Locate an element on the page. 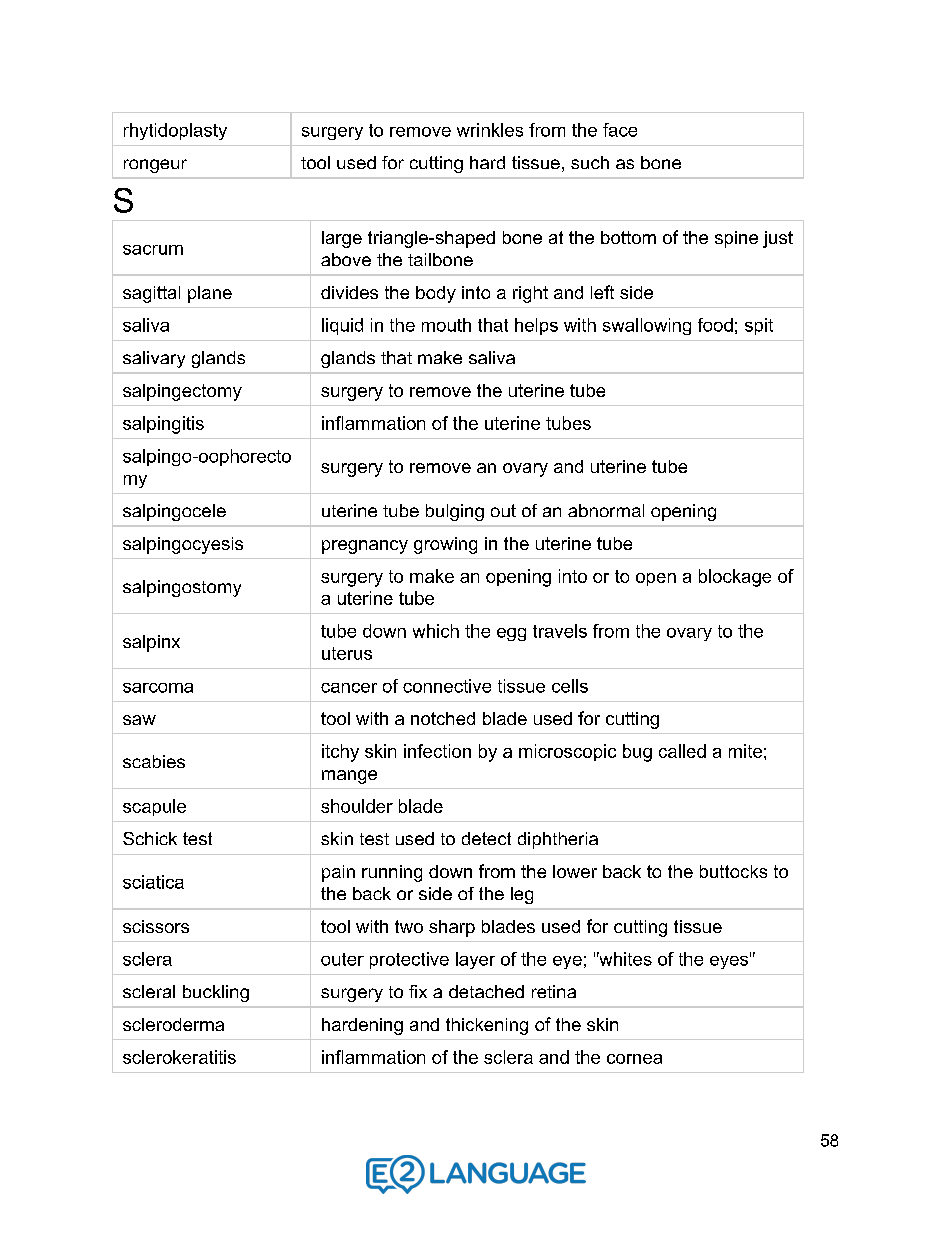 The width and height of the document is (952, 1233). food is located at coordinates (715, 325).
